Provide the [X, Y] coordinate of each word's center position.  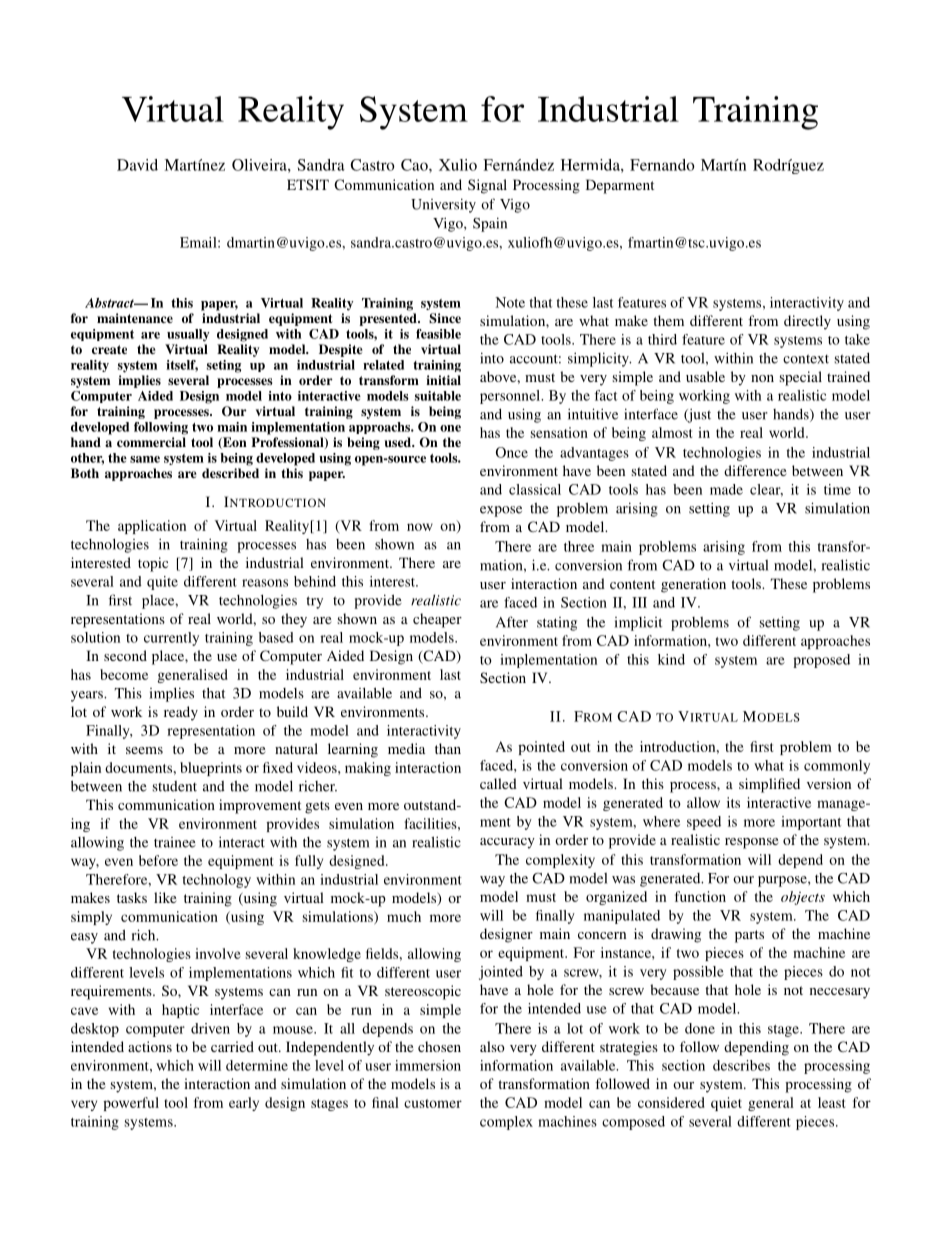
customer [433, 1103]
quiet [726, 1104]
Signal [487, 186]
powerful [131, 1104]
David [137, 165]
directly [807, 322]
